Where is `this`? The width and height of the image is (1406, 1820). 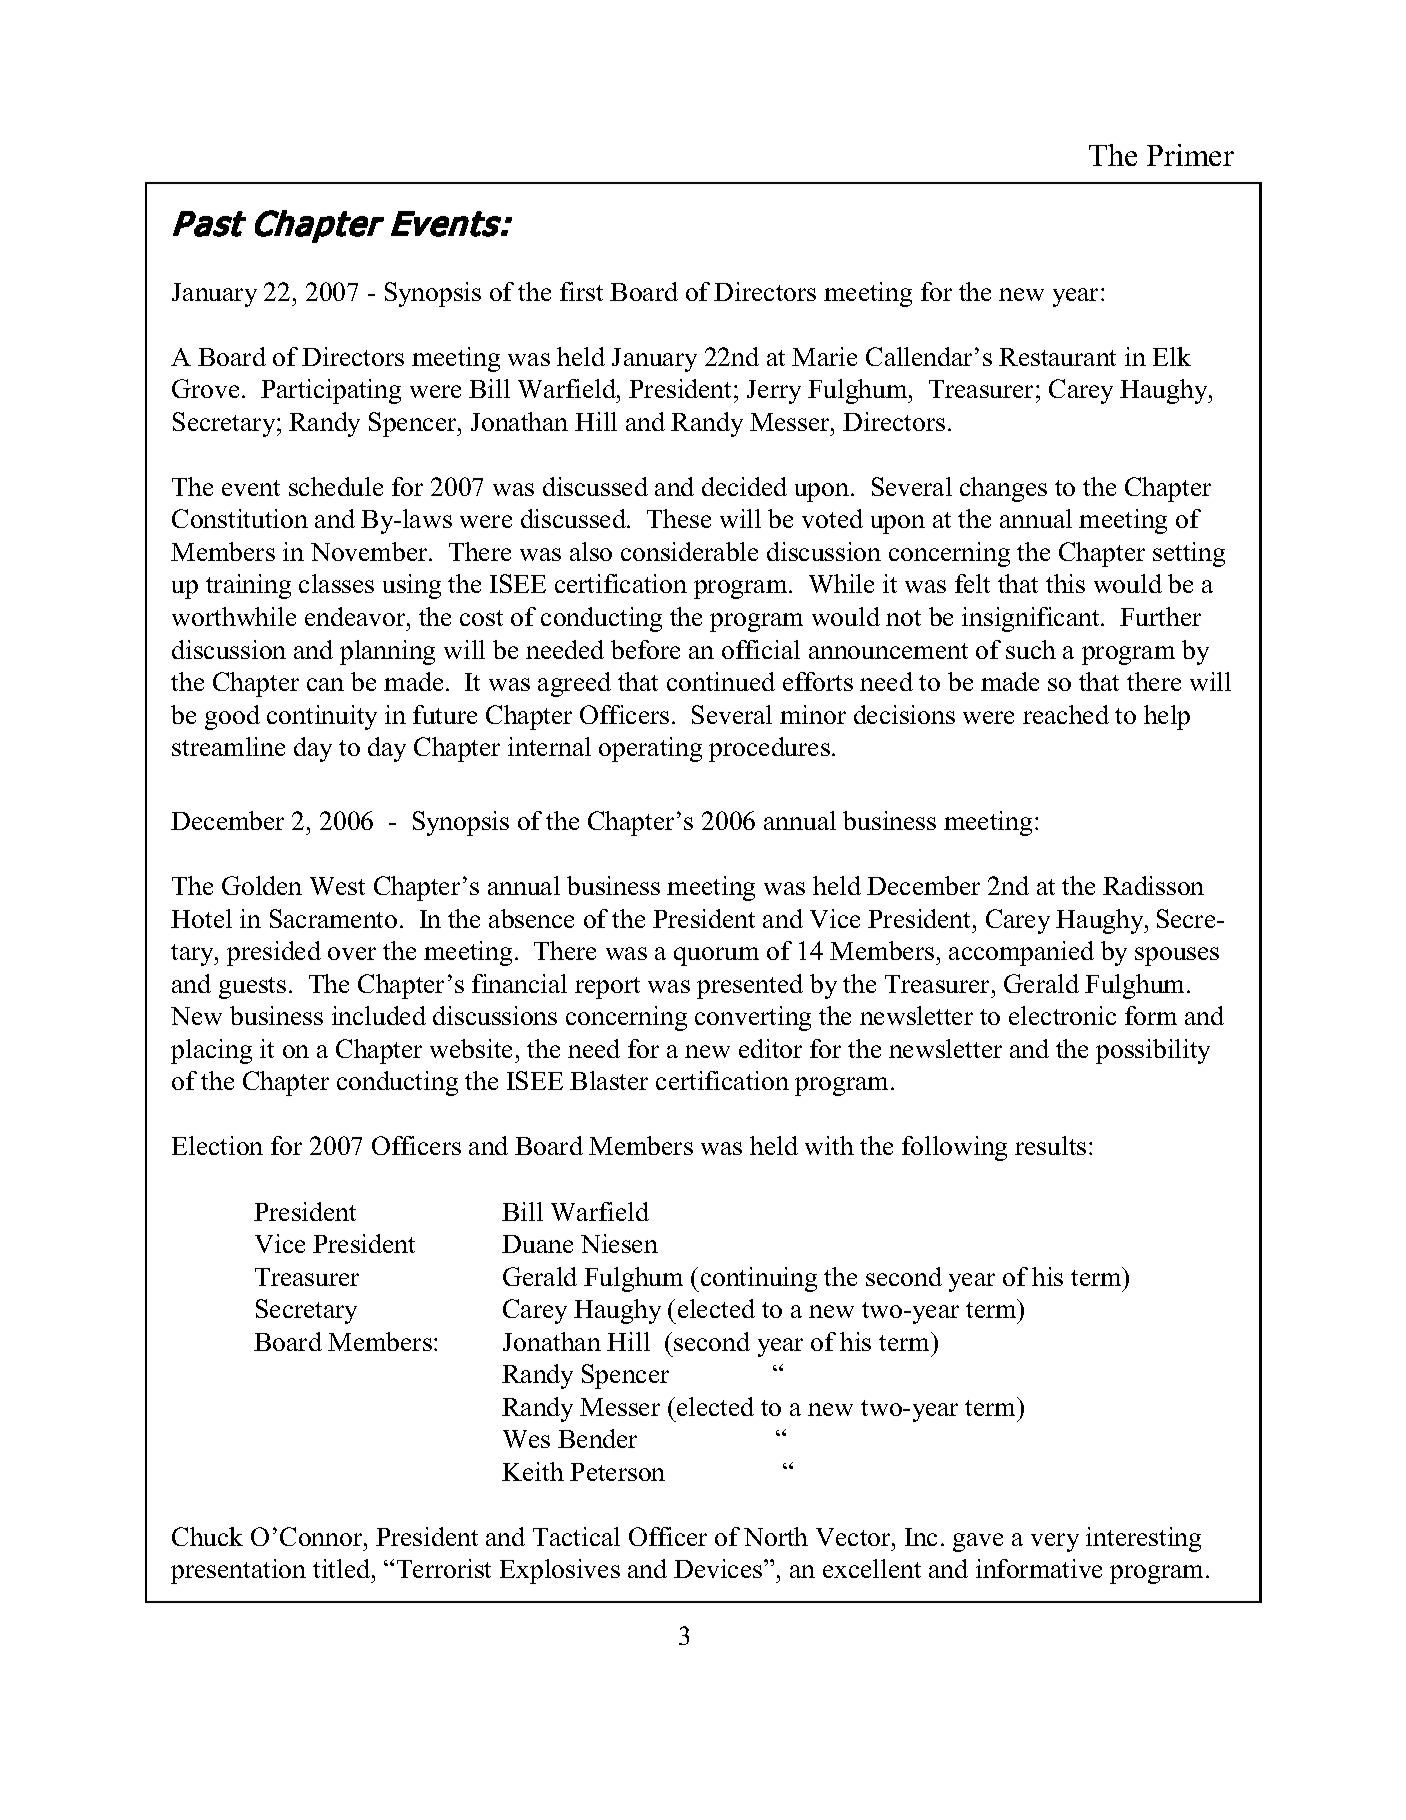 this is located at coordinates (1065, 583).
